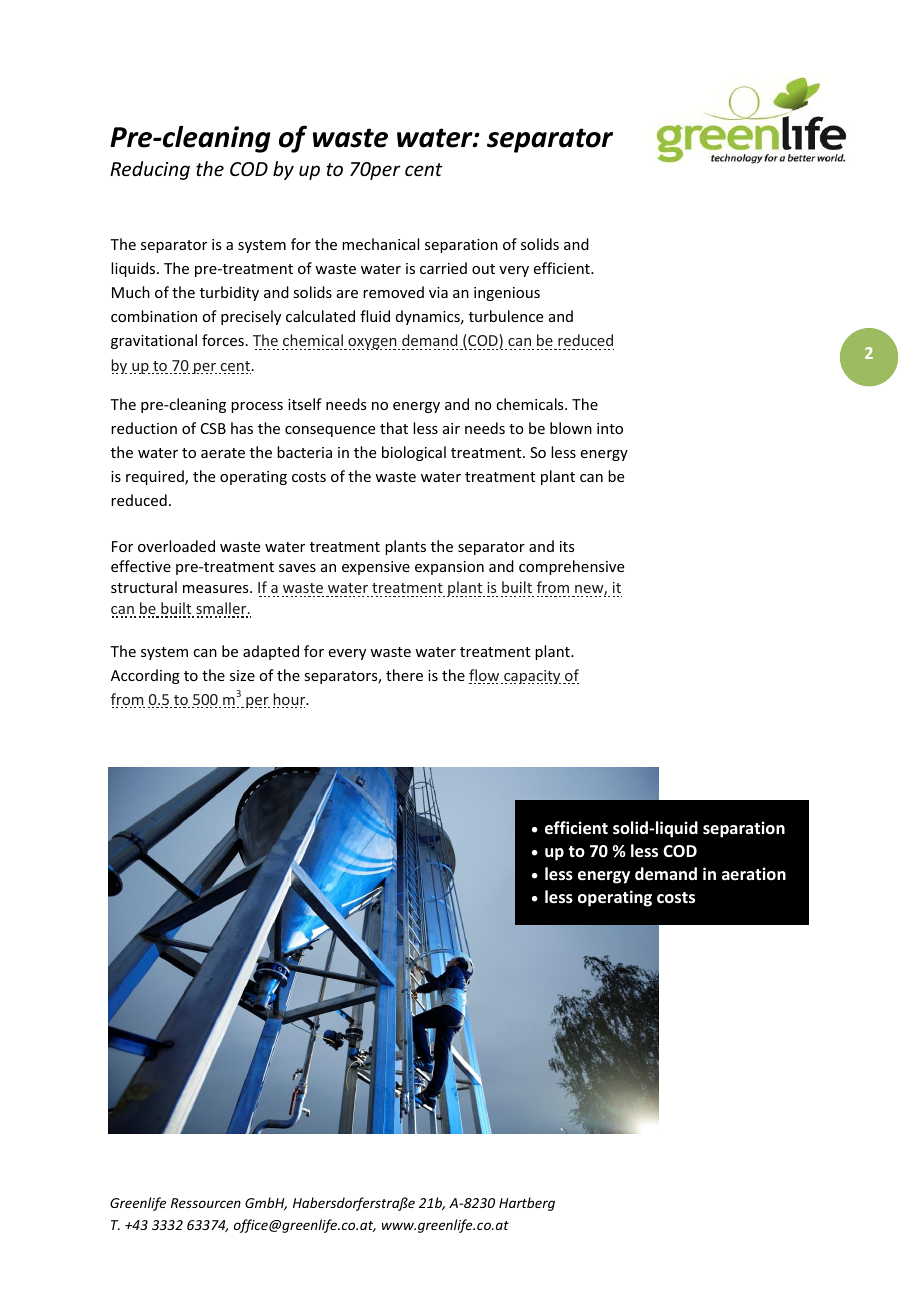 This screenshot has width=924, height=1308. What do you see at coordinates (242, 675) in the screenshot?
I see `size` at bounding box center [242, 675].
